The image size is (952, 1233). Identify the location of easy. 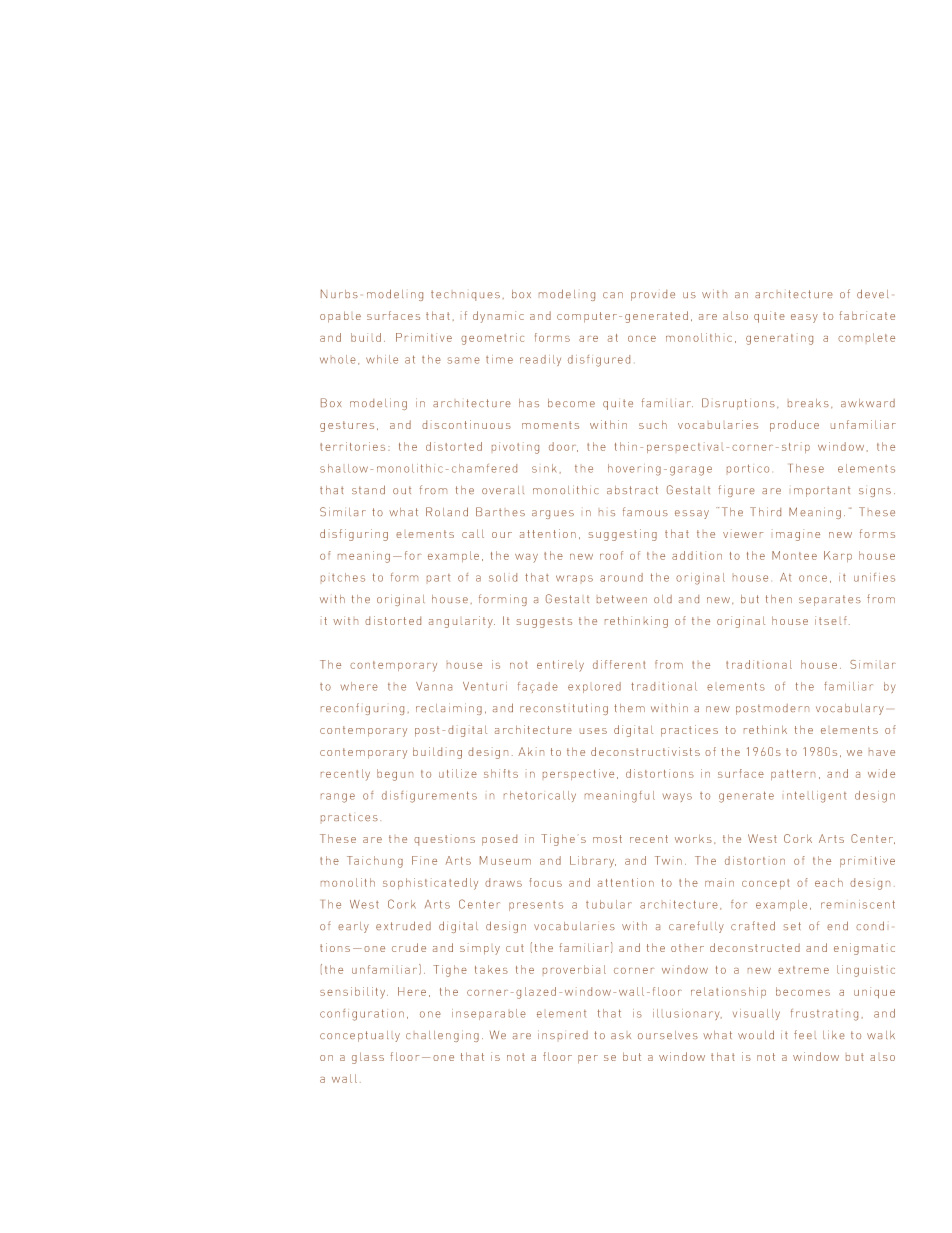
(804, 318).
